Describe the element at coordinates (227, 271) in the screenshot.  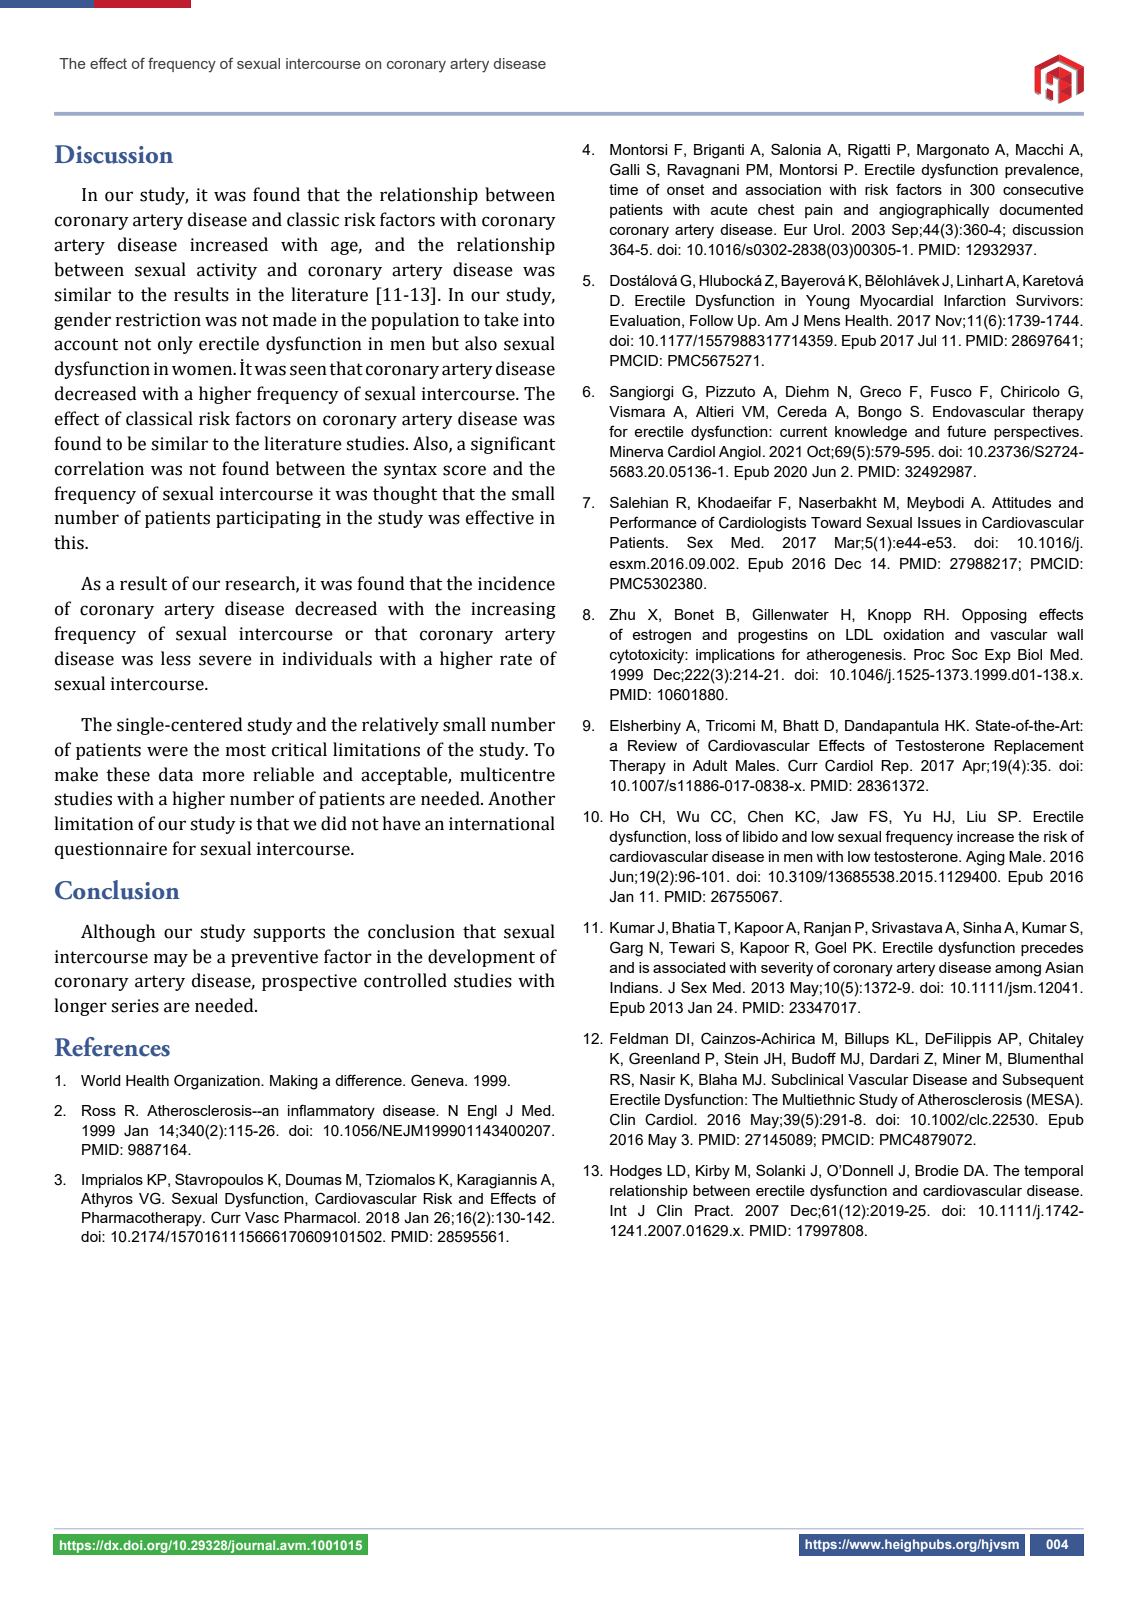
I see `activity` at that location.
